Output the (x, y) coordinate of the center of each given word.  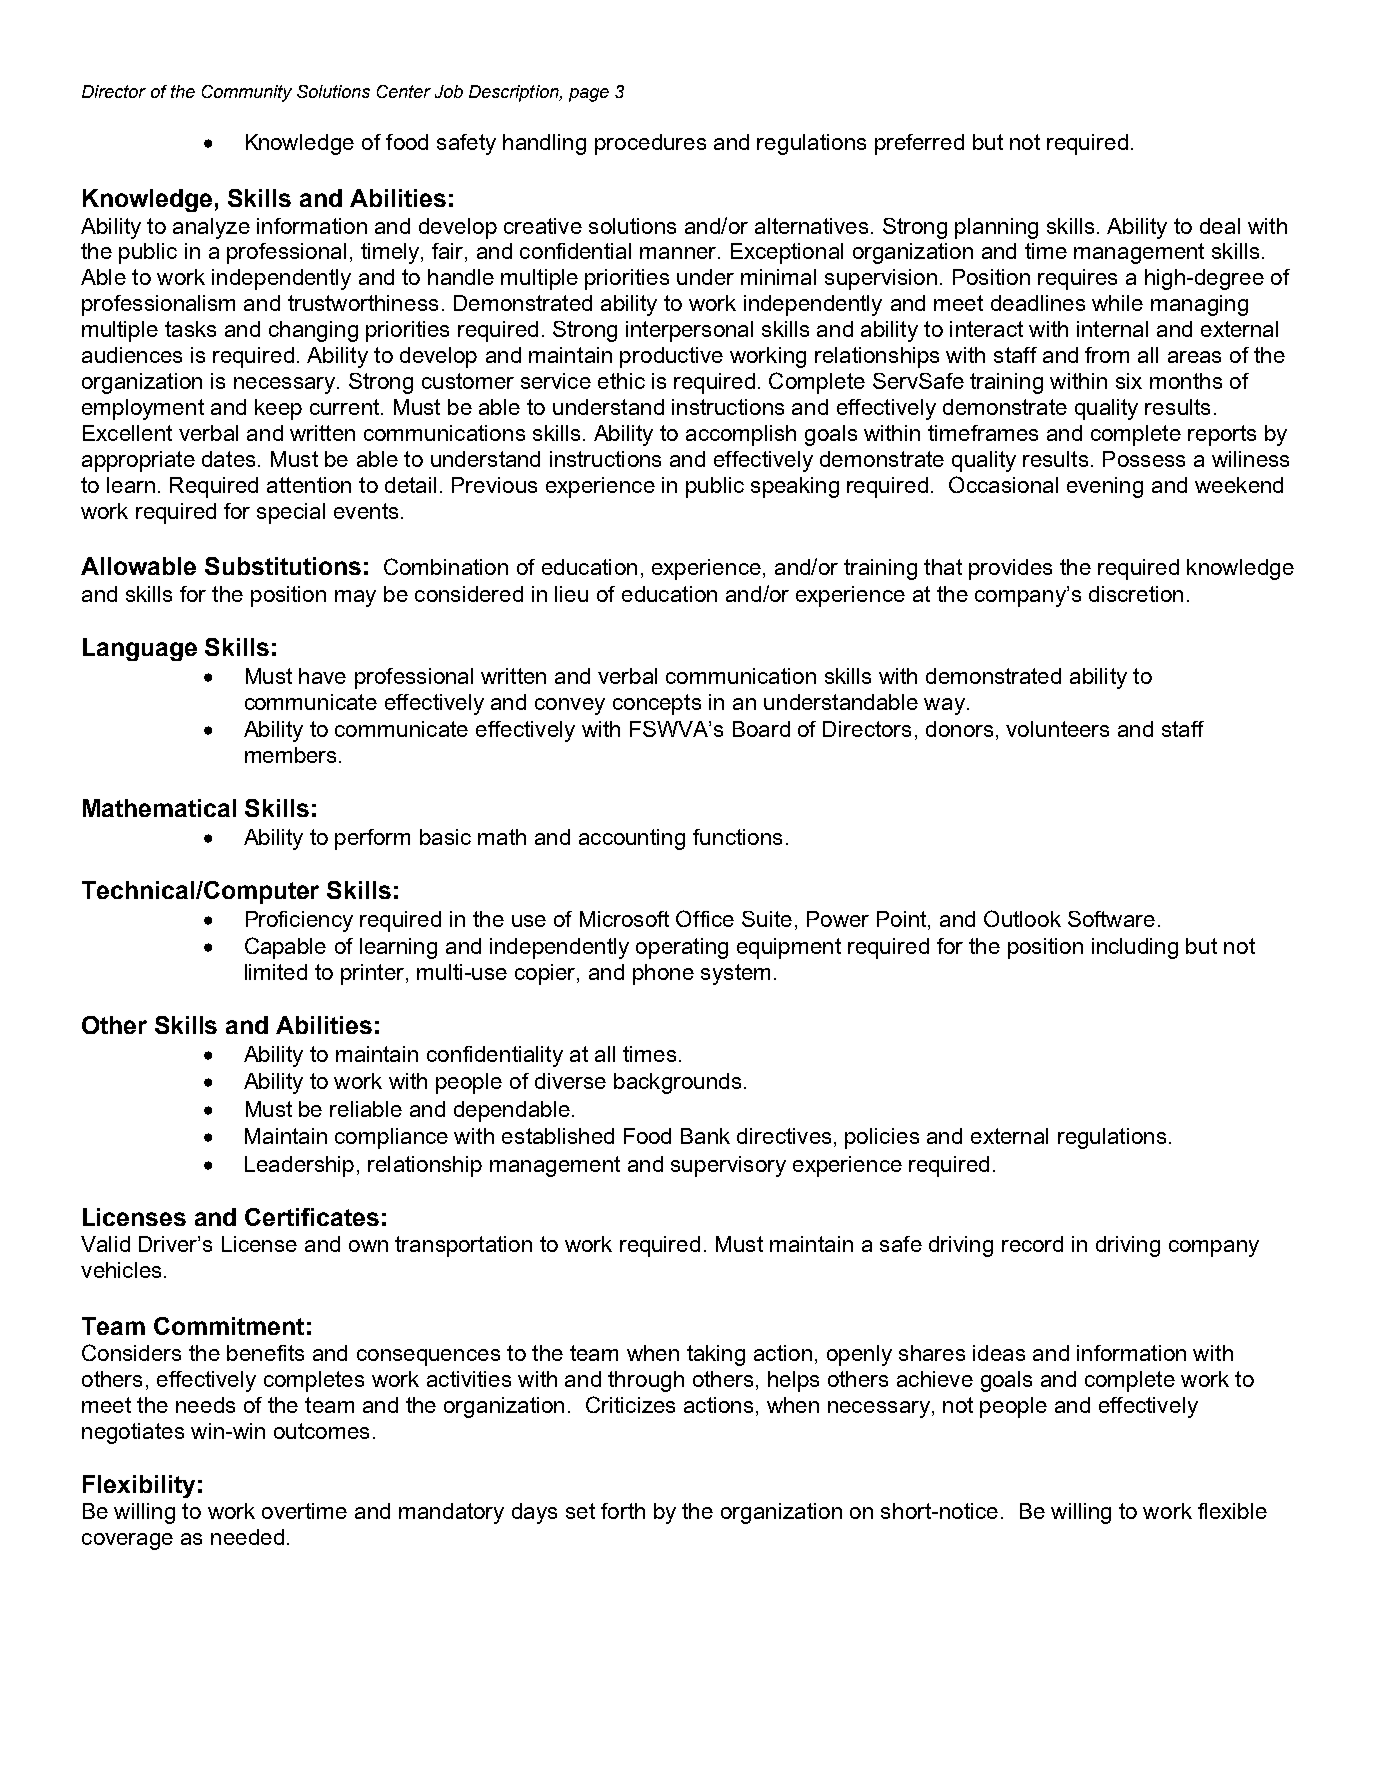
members (290, 755)
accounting (632, 839)
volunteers (1057, 729)
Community (247, 93)
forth (623, 1511)
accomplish (741, 435)
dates (228, 459)
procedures (650, 144)
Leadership (299, 1166)
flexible (1232, 1511)
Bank (705, 1136)
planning (996, 228)
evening (1105, 487)
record (1032, 1244)
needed (247, 1537)
